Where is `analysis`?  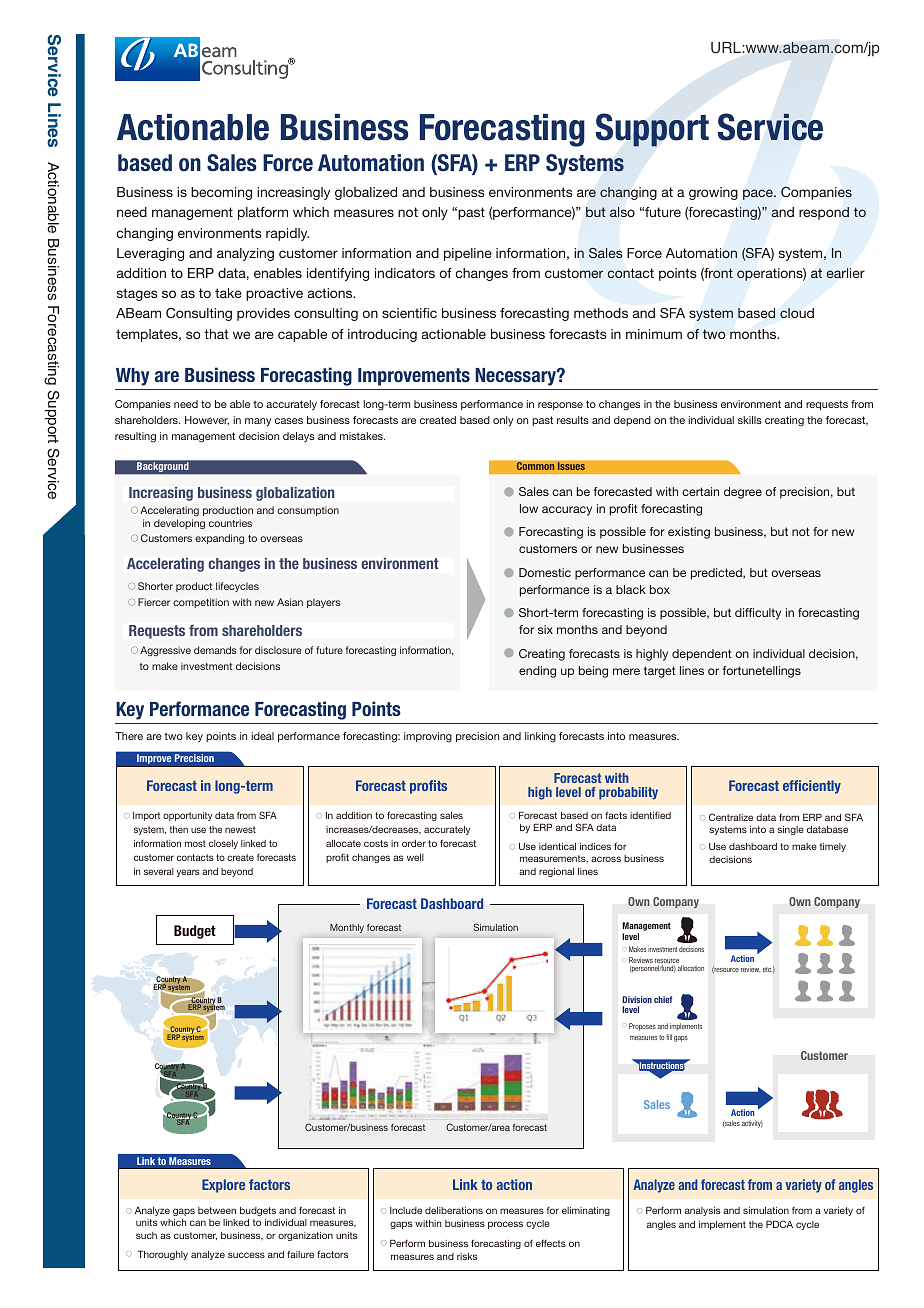
analysis is located at coordinates (702, 1211).
